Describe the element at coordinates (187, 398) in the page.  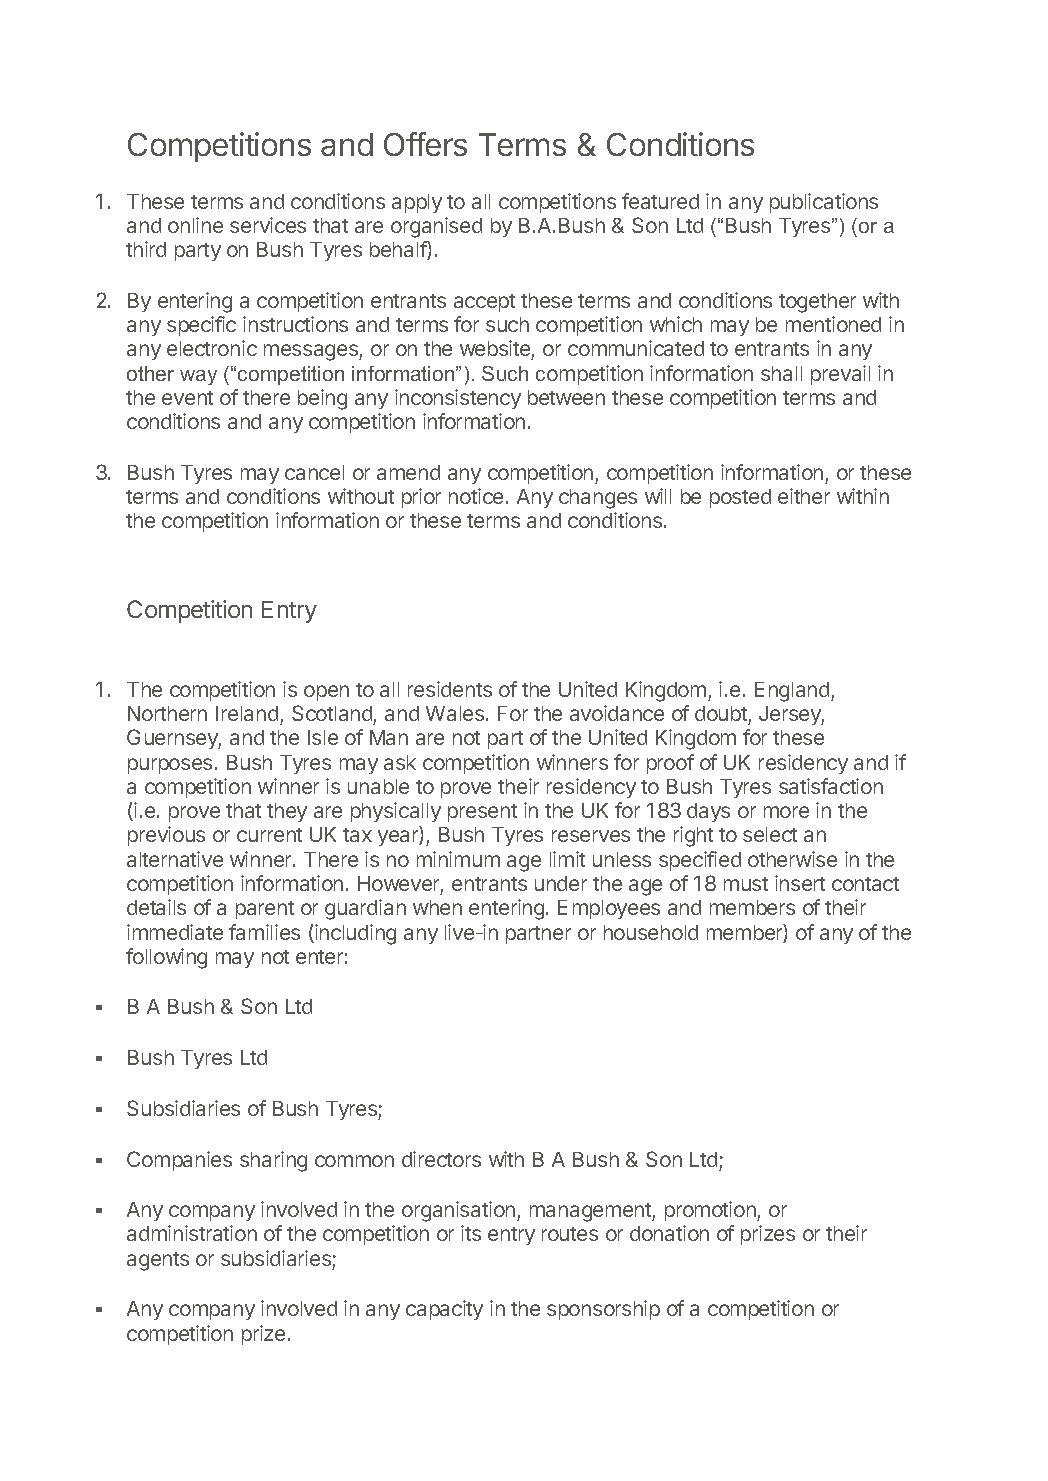
I see `event` at that location.
